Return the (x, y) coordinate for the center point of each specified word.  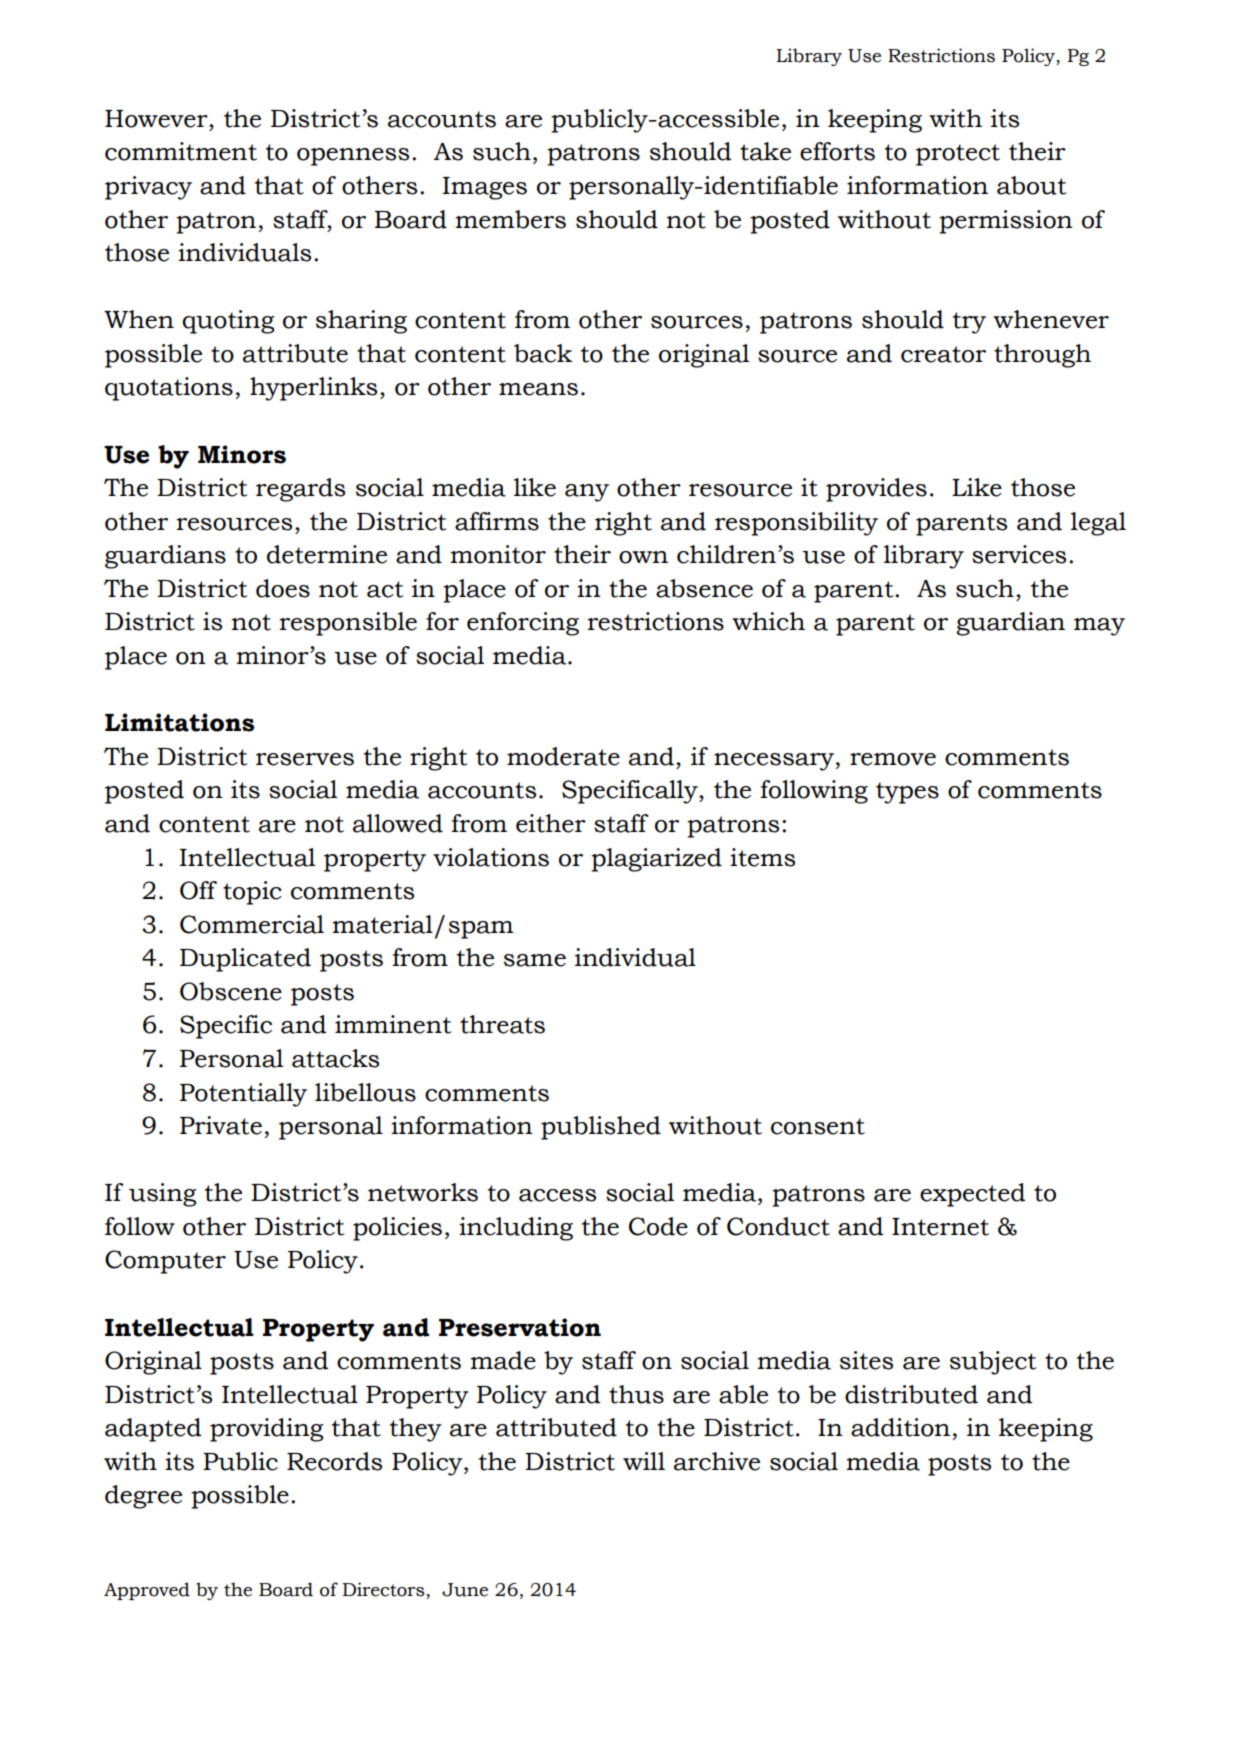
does (283, 588)
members (510, 219)
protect (958, 155)
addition (900, 1427)
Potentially (243, 1095)
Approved (147, 1591)
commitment (181, 151)
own (643, 557)
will (644, 1461)
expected (972, 1195)
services (1019, 554)
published (601, 1128)
